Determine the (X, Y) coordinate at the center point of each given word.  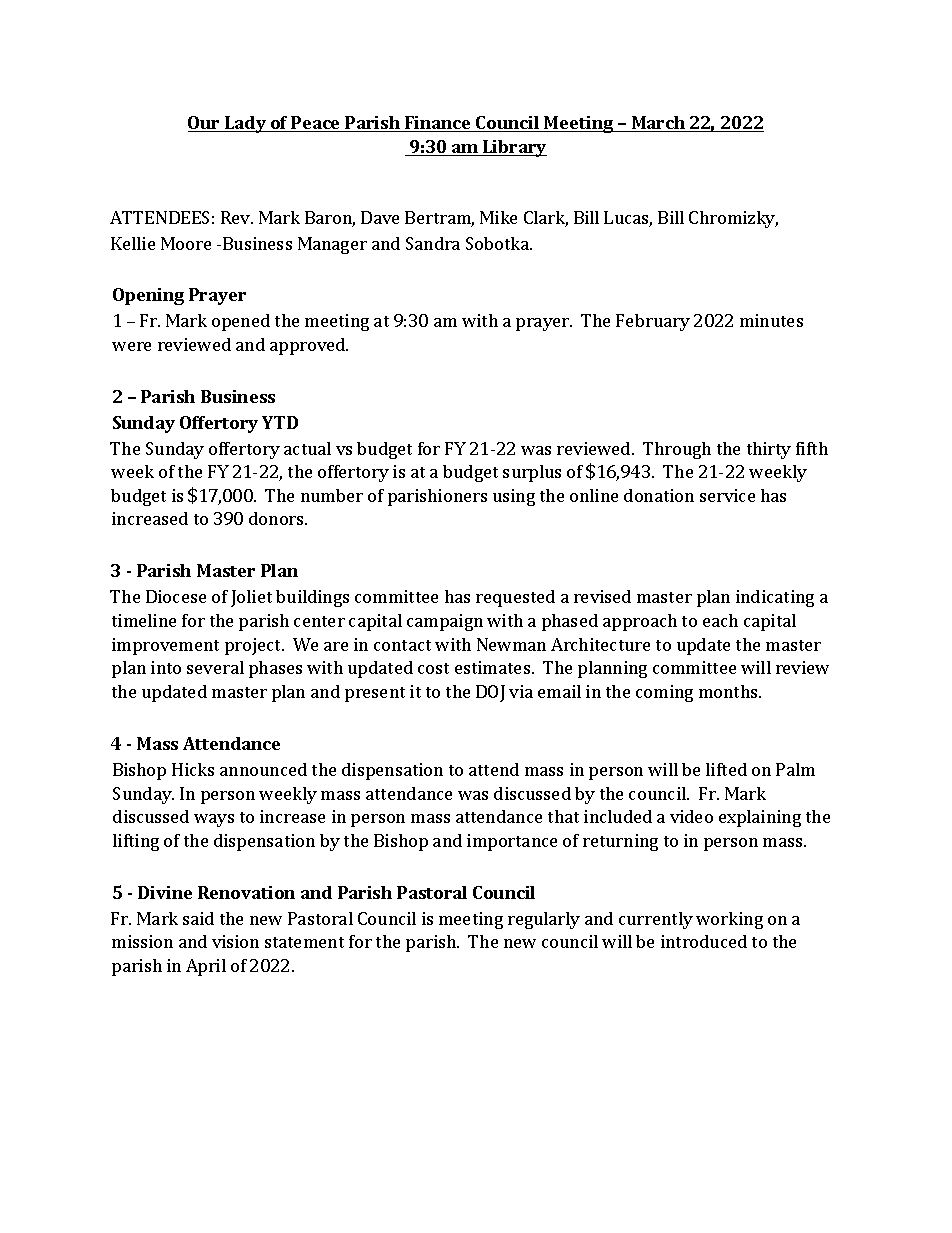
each (720, 620)
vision (235, 941)
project (254, 646)
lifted (726, 769)
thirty (769, 450)
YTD (280, 422)
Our (205, 124)
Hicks (193, 769)
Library (514, 148)
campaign (445, 622)
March (658, 124)
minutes (771, 320)
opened (241, 322)
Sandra (433, 243)
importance (512, 842)
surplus (532, 473)
